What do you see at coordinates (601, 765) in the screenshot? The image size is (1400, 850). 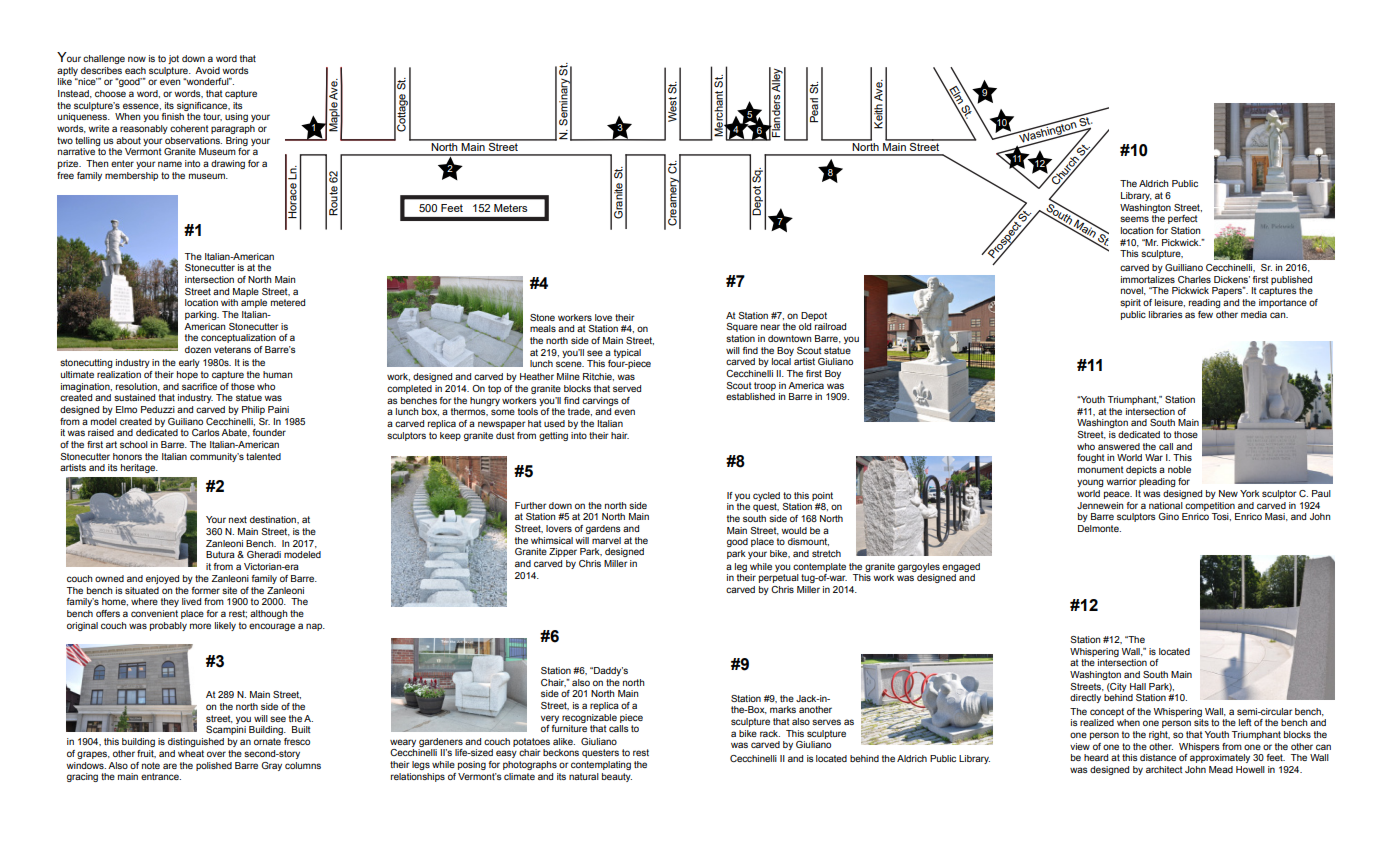 I see `contemplating` at bounding box center [601, 765].
